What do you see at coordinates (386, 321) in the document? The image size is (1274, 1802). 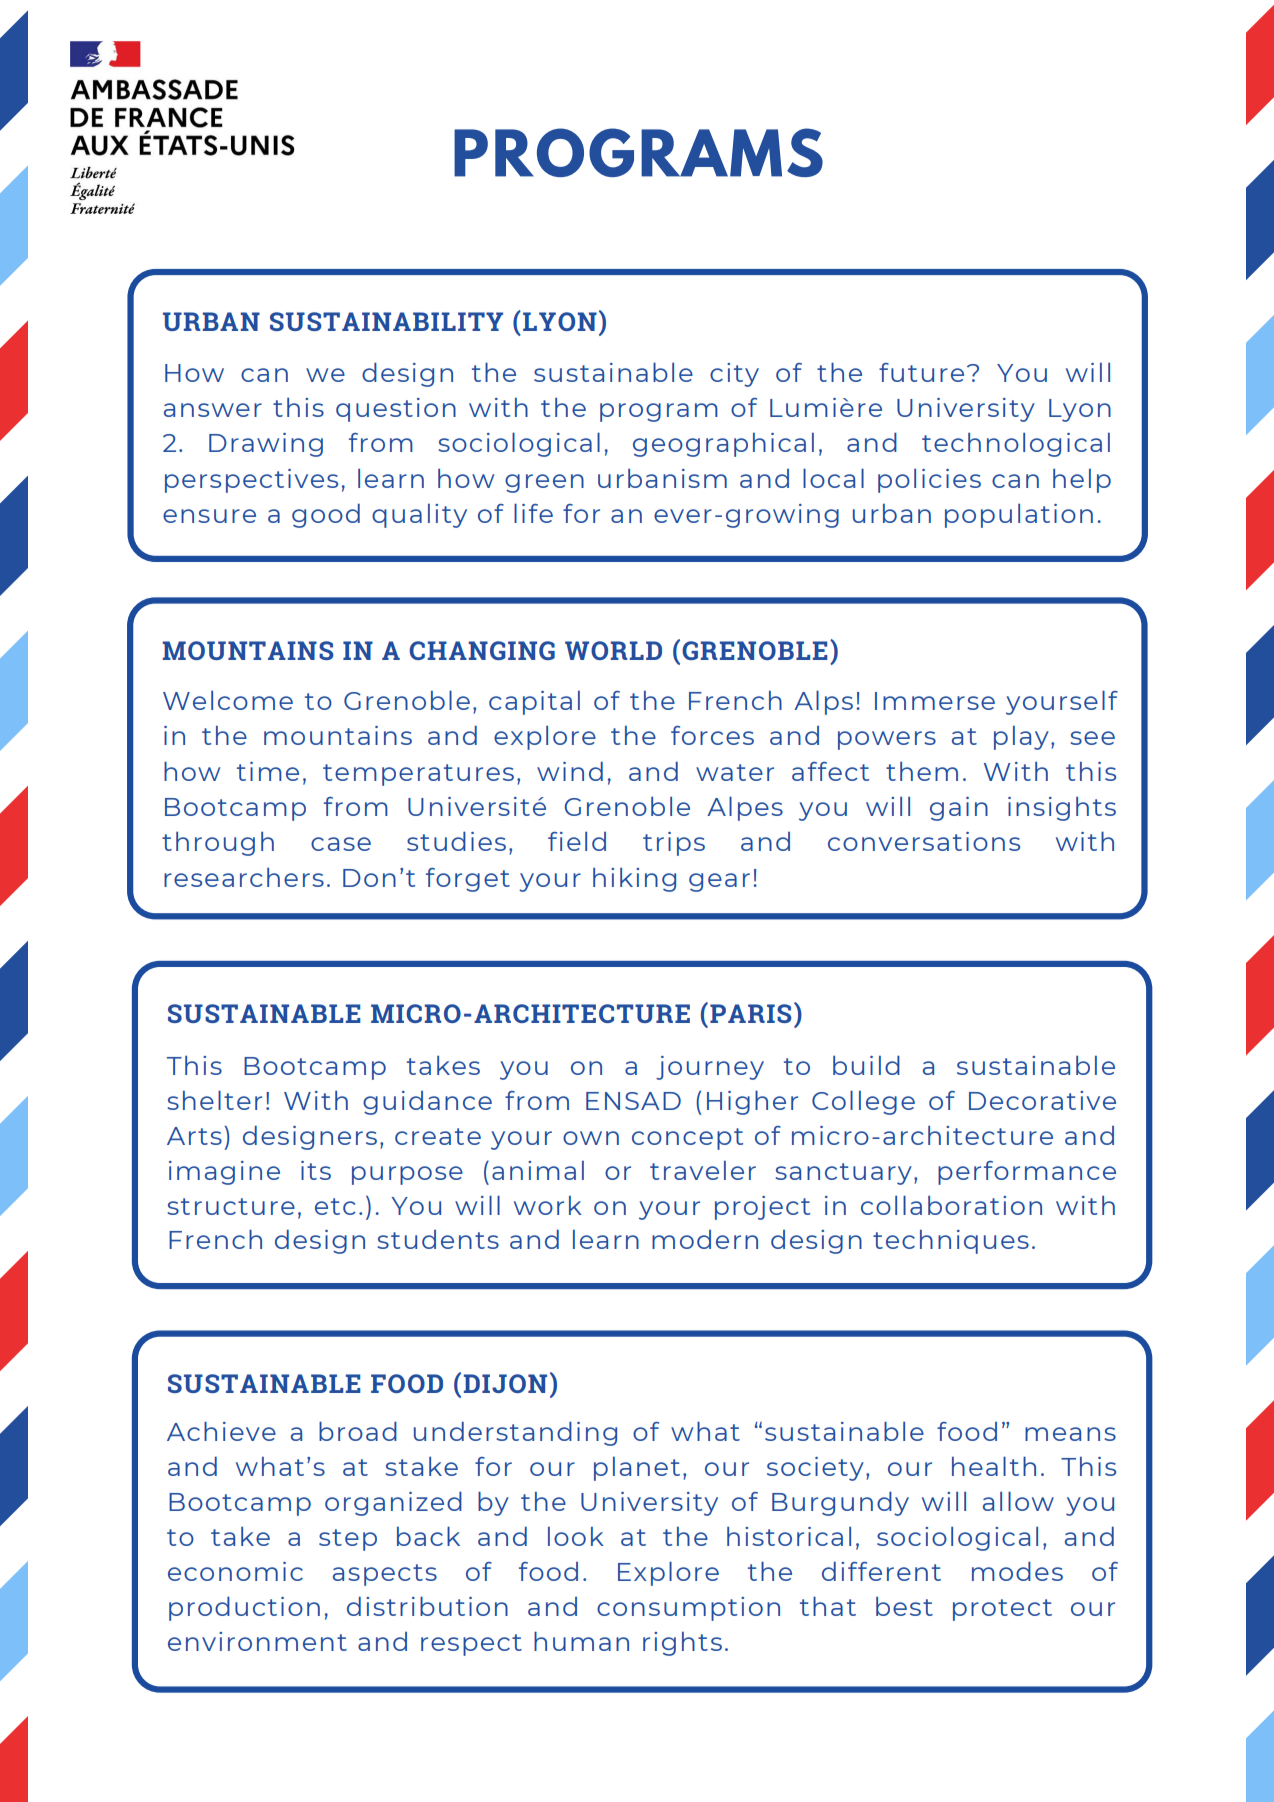 I see `SUSTAINABILITY` at bounding box center [386, 321].
